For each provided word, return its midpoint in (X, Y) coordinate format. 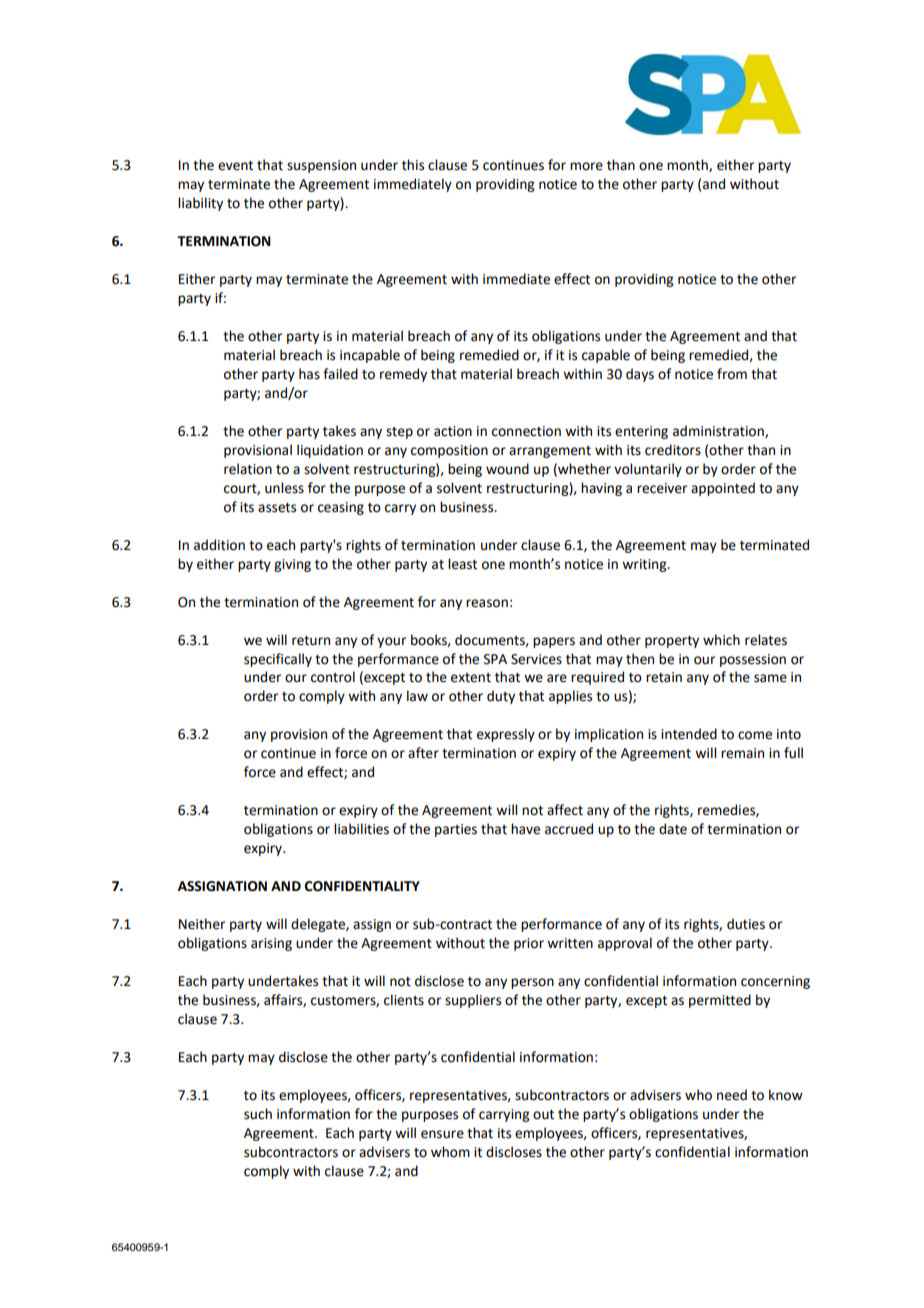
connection (526, 431)
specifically (278, 660)
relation (248, 469)
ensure (442, 1134)
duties (746, 924)
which (721, 640)
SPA (495, 659)
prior (529, 944)
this (413, 165)
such (258, 1114)
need (732, 1095)
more (586, 166)
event (235, 166)
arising (271, 944)
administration (719, 431)
